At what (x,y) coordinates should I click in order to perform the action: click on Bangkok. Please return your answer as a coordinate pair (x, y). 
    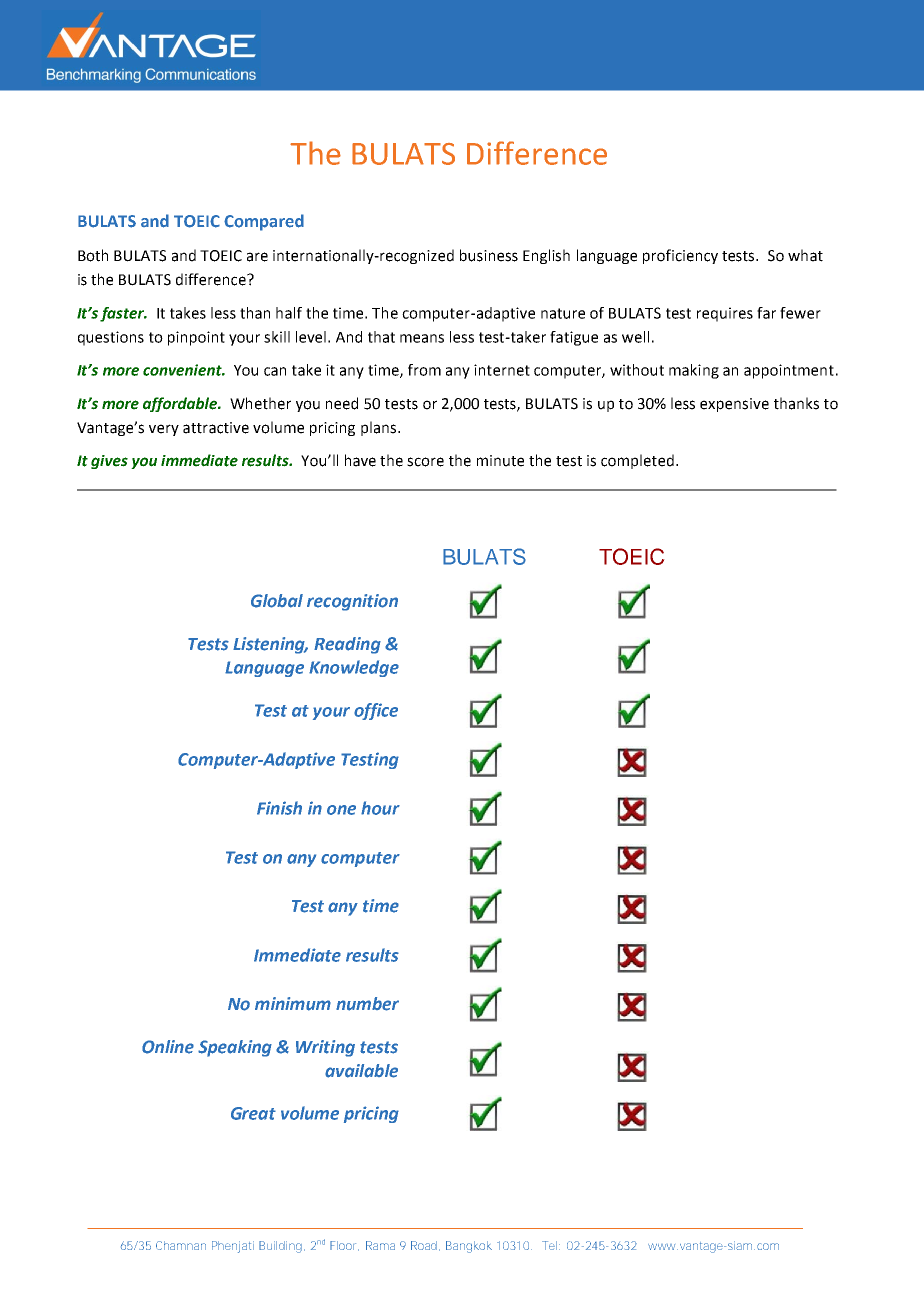
    Looking at the image, I should click on (469, 1247).
